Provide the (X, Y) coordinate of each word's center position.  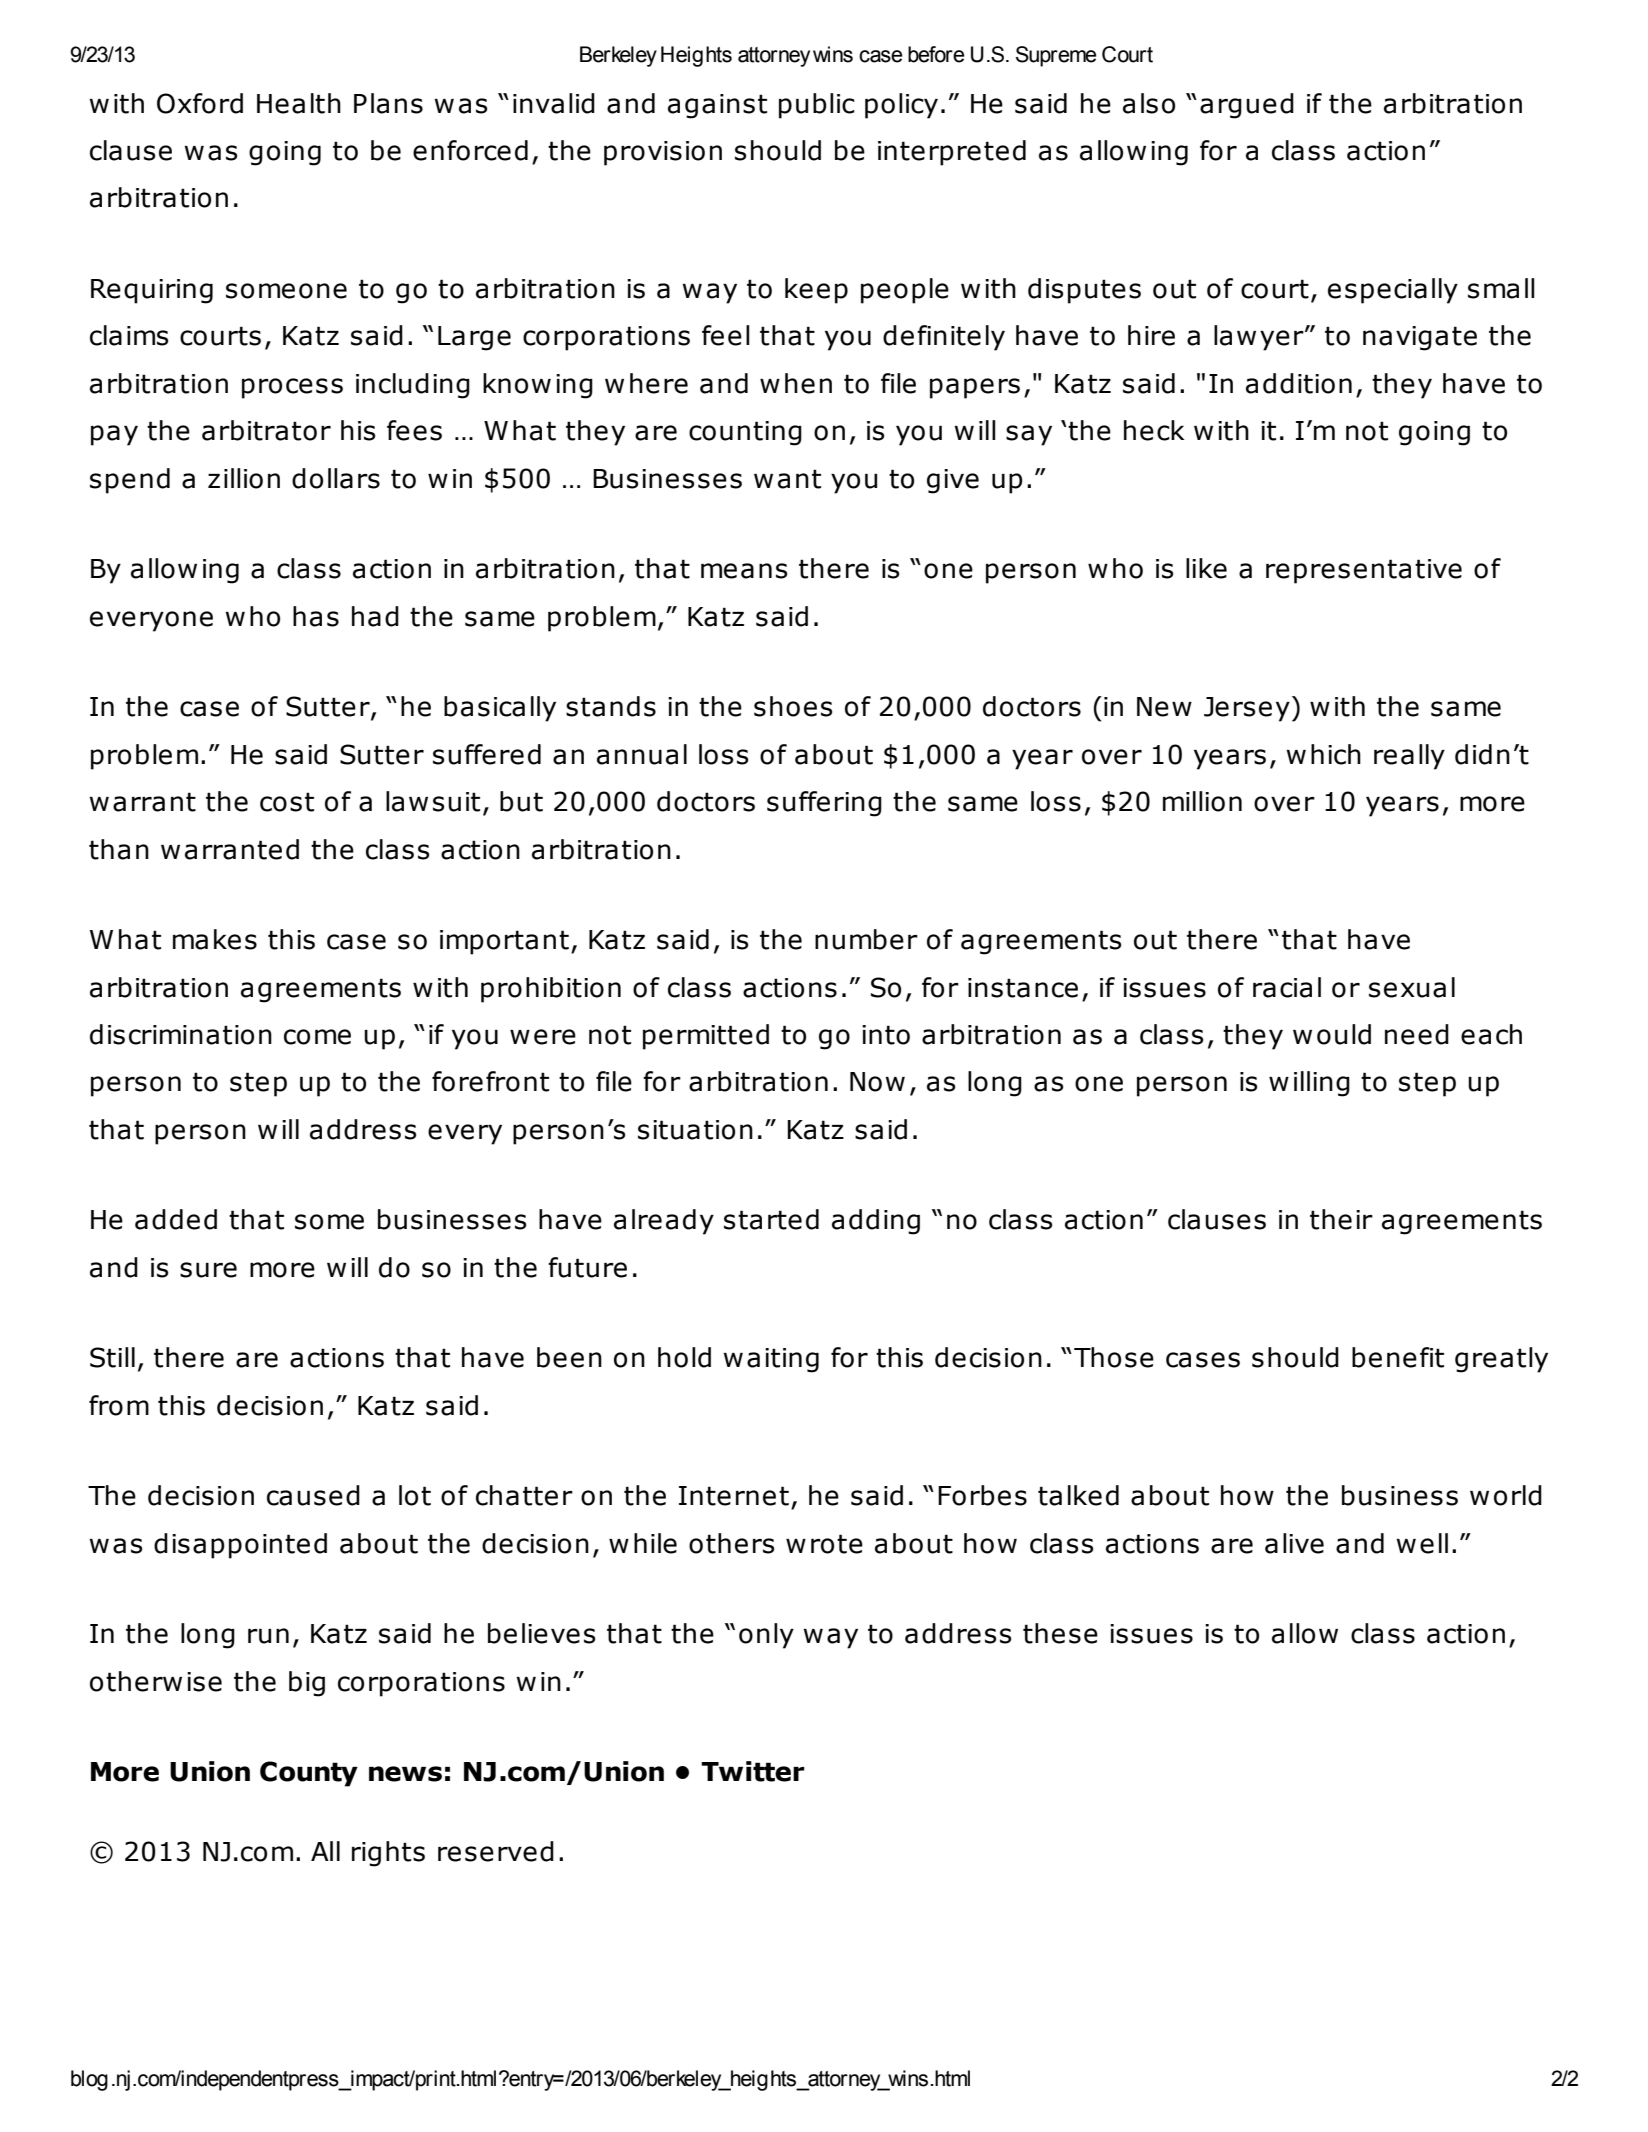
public (817, 106)
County (309, 1774)
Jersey (1247, 709)
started (771, 1219)
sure (208, 1270)
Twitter (753, 1771)
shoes (793, 706)
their (1341, 1219)
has (316, 616)
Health (299, 103)
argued (1247, 106)
